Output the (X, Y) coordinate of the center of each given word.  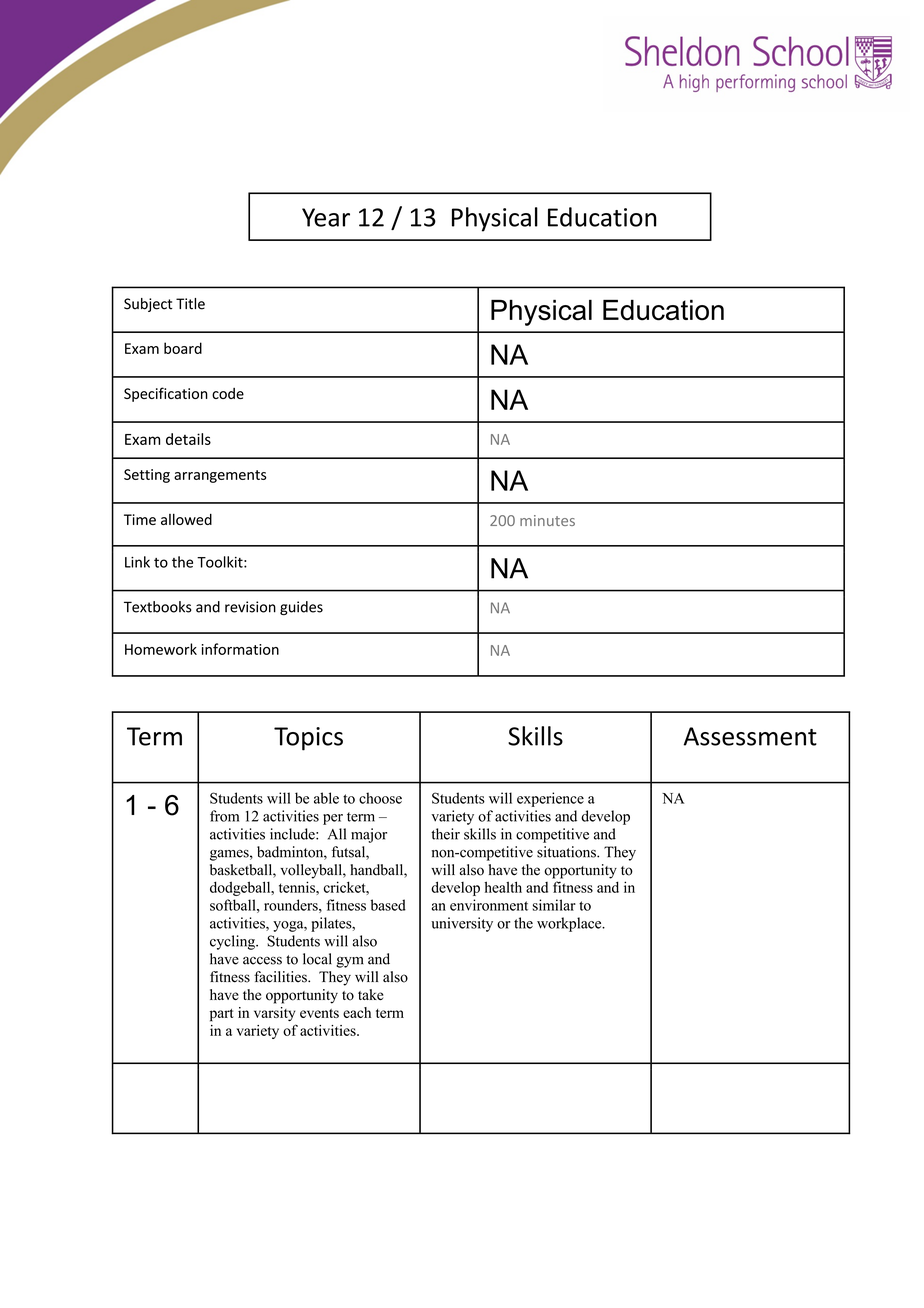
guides (301, 608)
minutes (547, 520)
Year (326, 217)
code (228, 393)
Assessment (750, 736)
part (222, 1015)
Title (190, 304)
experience (550, 799)
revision (250, 607)
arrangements (220, 476)
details (188, 439)
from (224, 816)
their (445, 834)
